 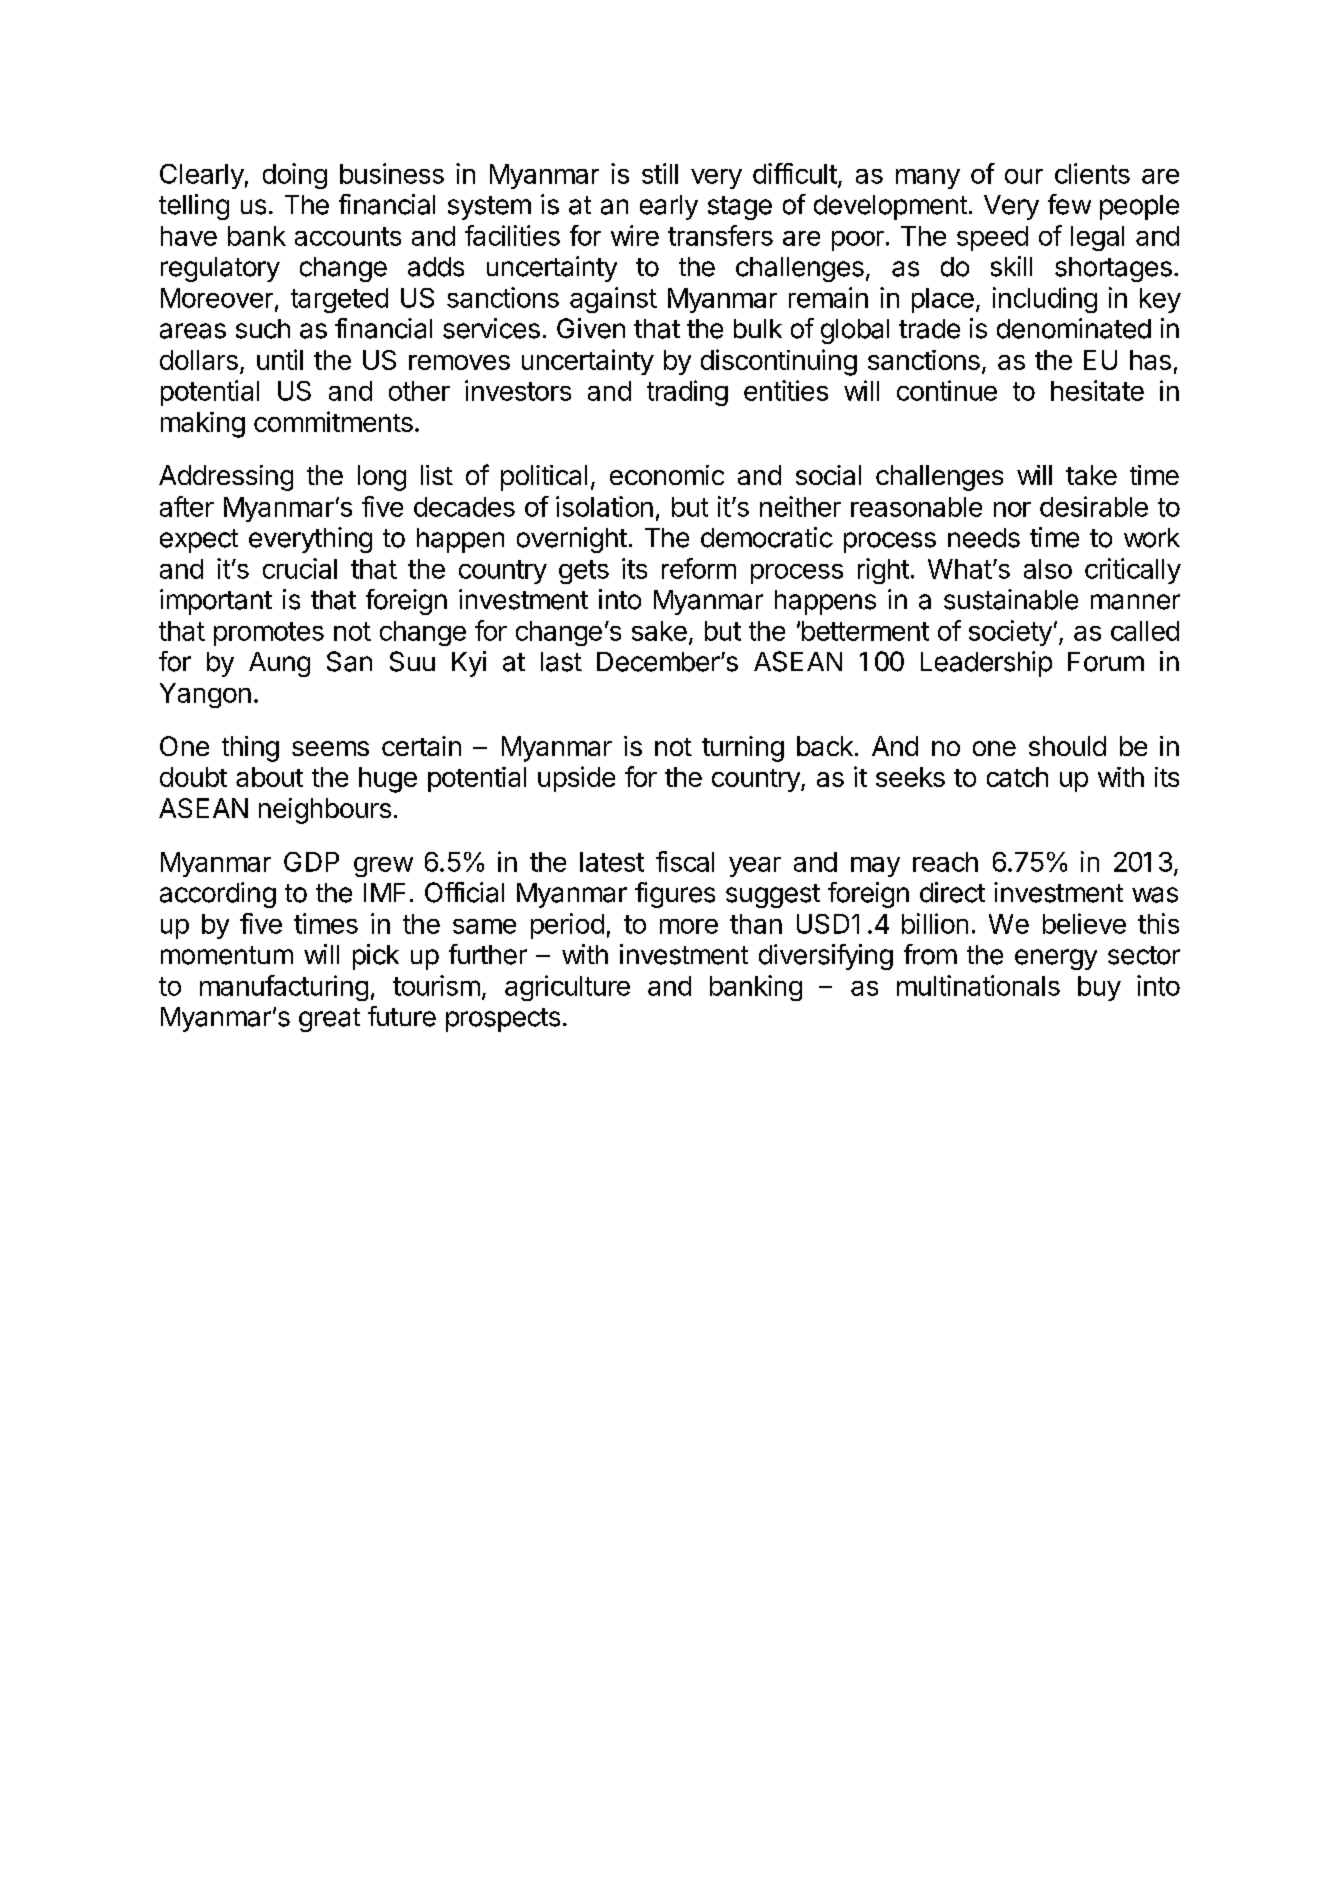 I want to click on should, so click(x=1067, y=746).
